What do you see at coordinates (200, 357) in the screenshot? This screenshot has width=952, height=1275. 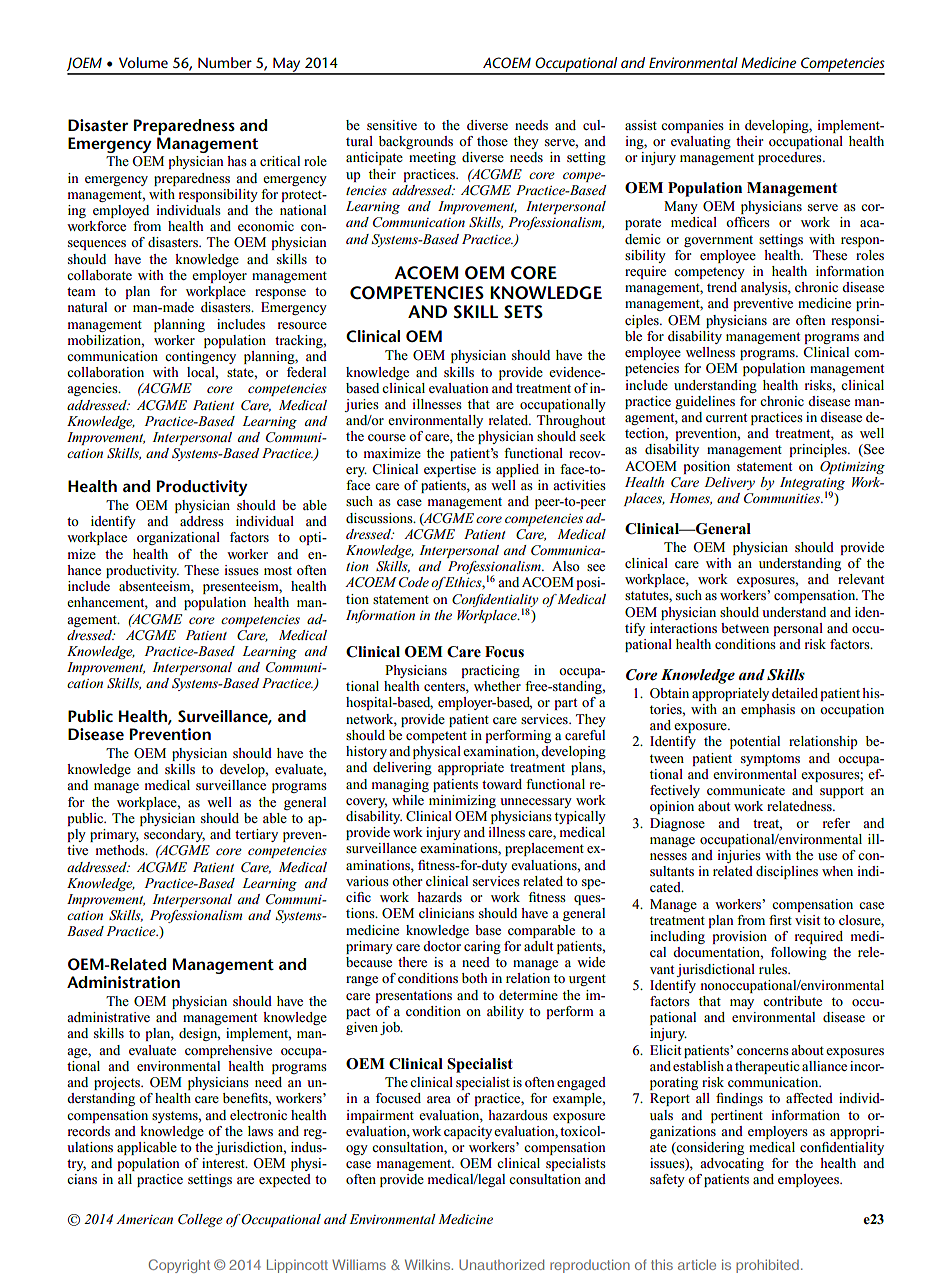 I see `contingency` at bounding box center [200, 357].
